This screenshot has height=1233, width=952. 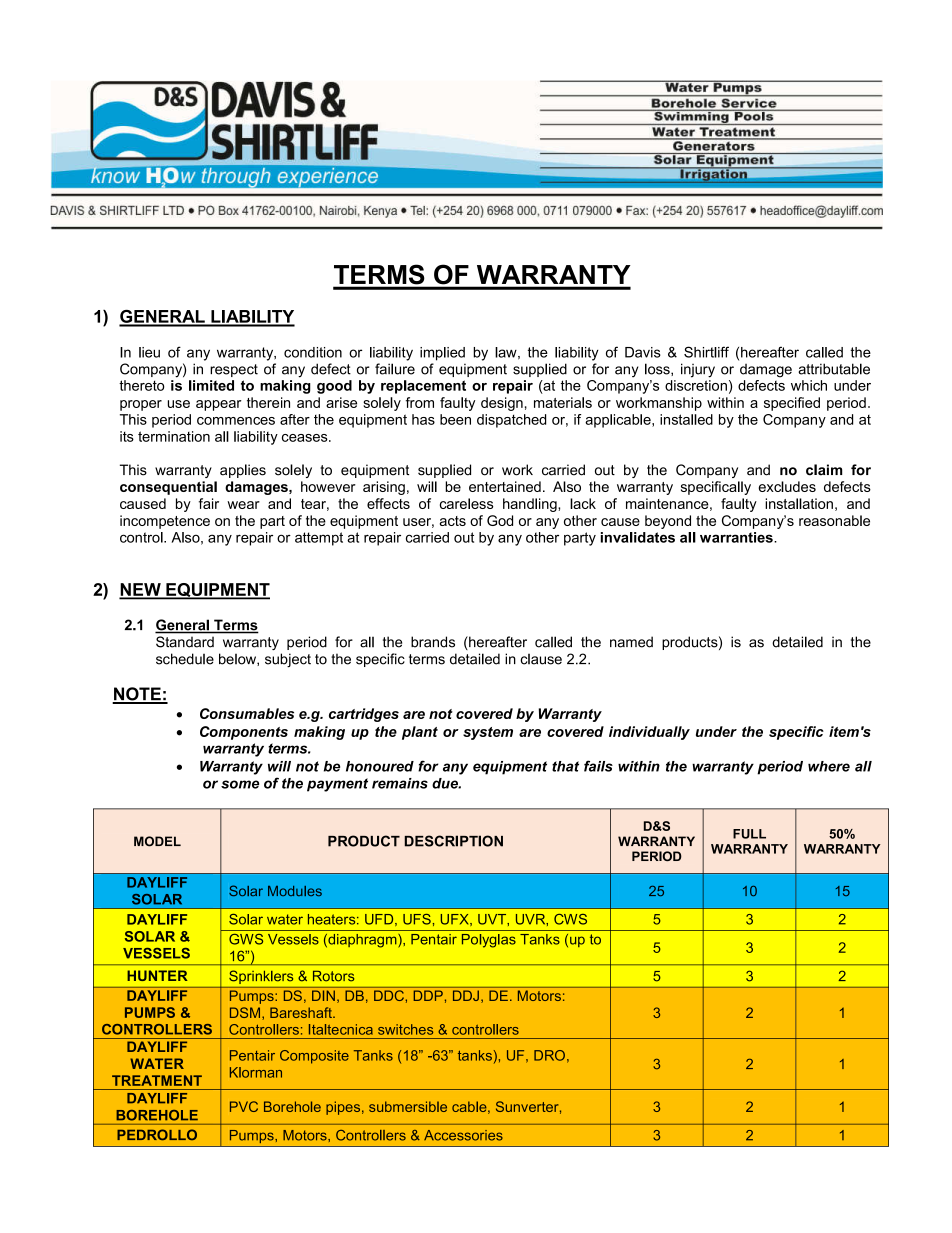 What do you see at coordinates (211, 385) in the screenshot?
I see `limited` at bounding box center [211, 385].
